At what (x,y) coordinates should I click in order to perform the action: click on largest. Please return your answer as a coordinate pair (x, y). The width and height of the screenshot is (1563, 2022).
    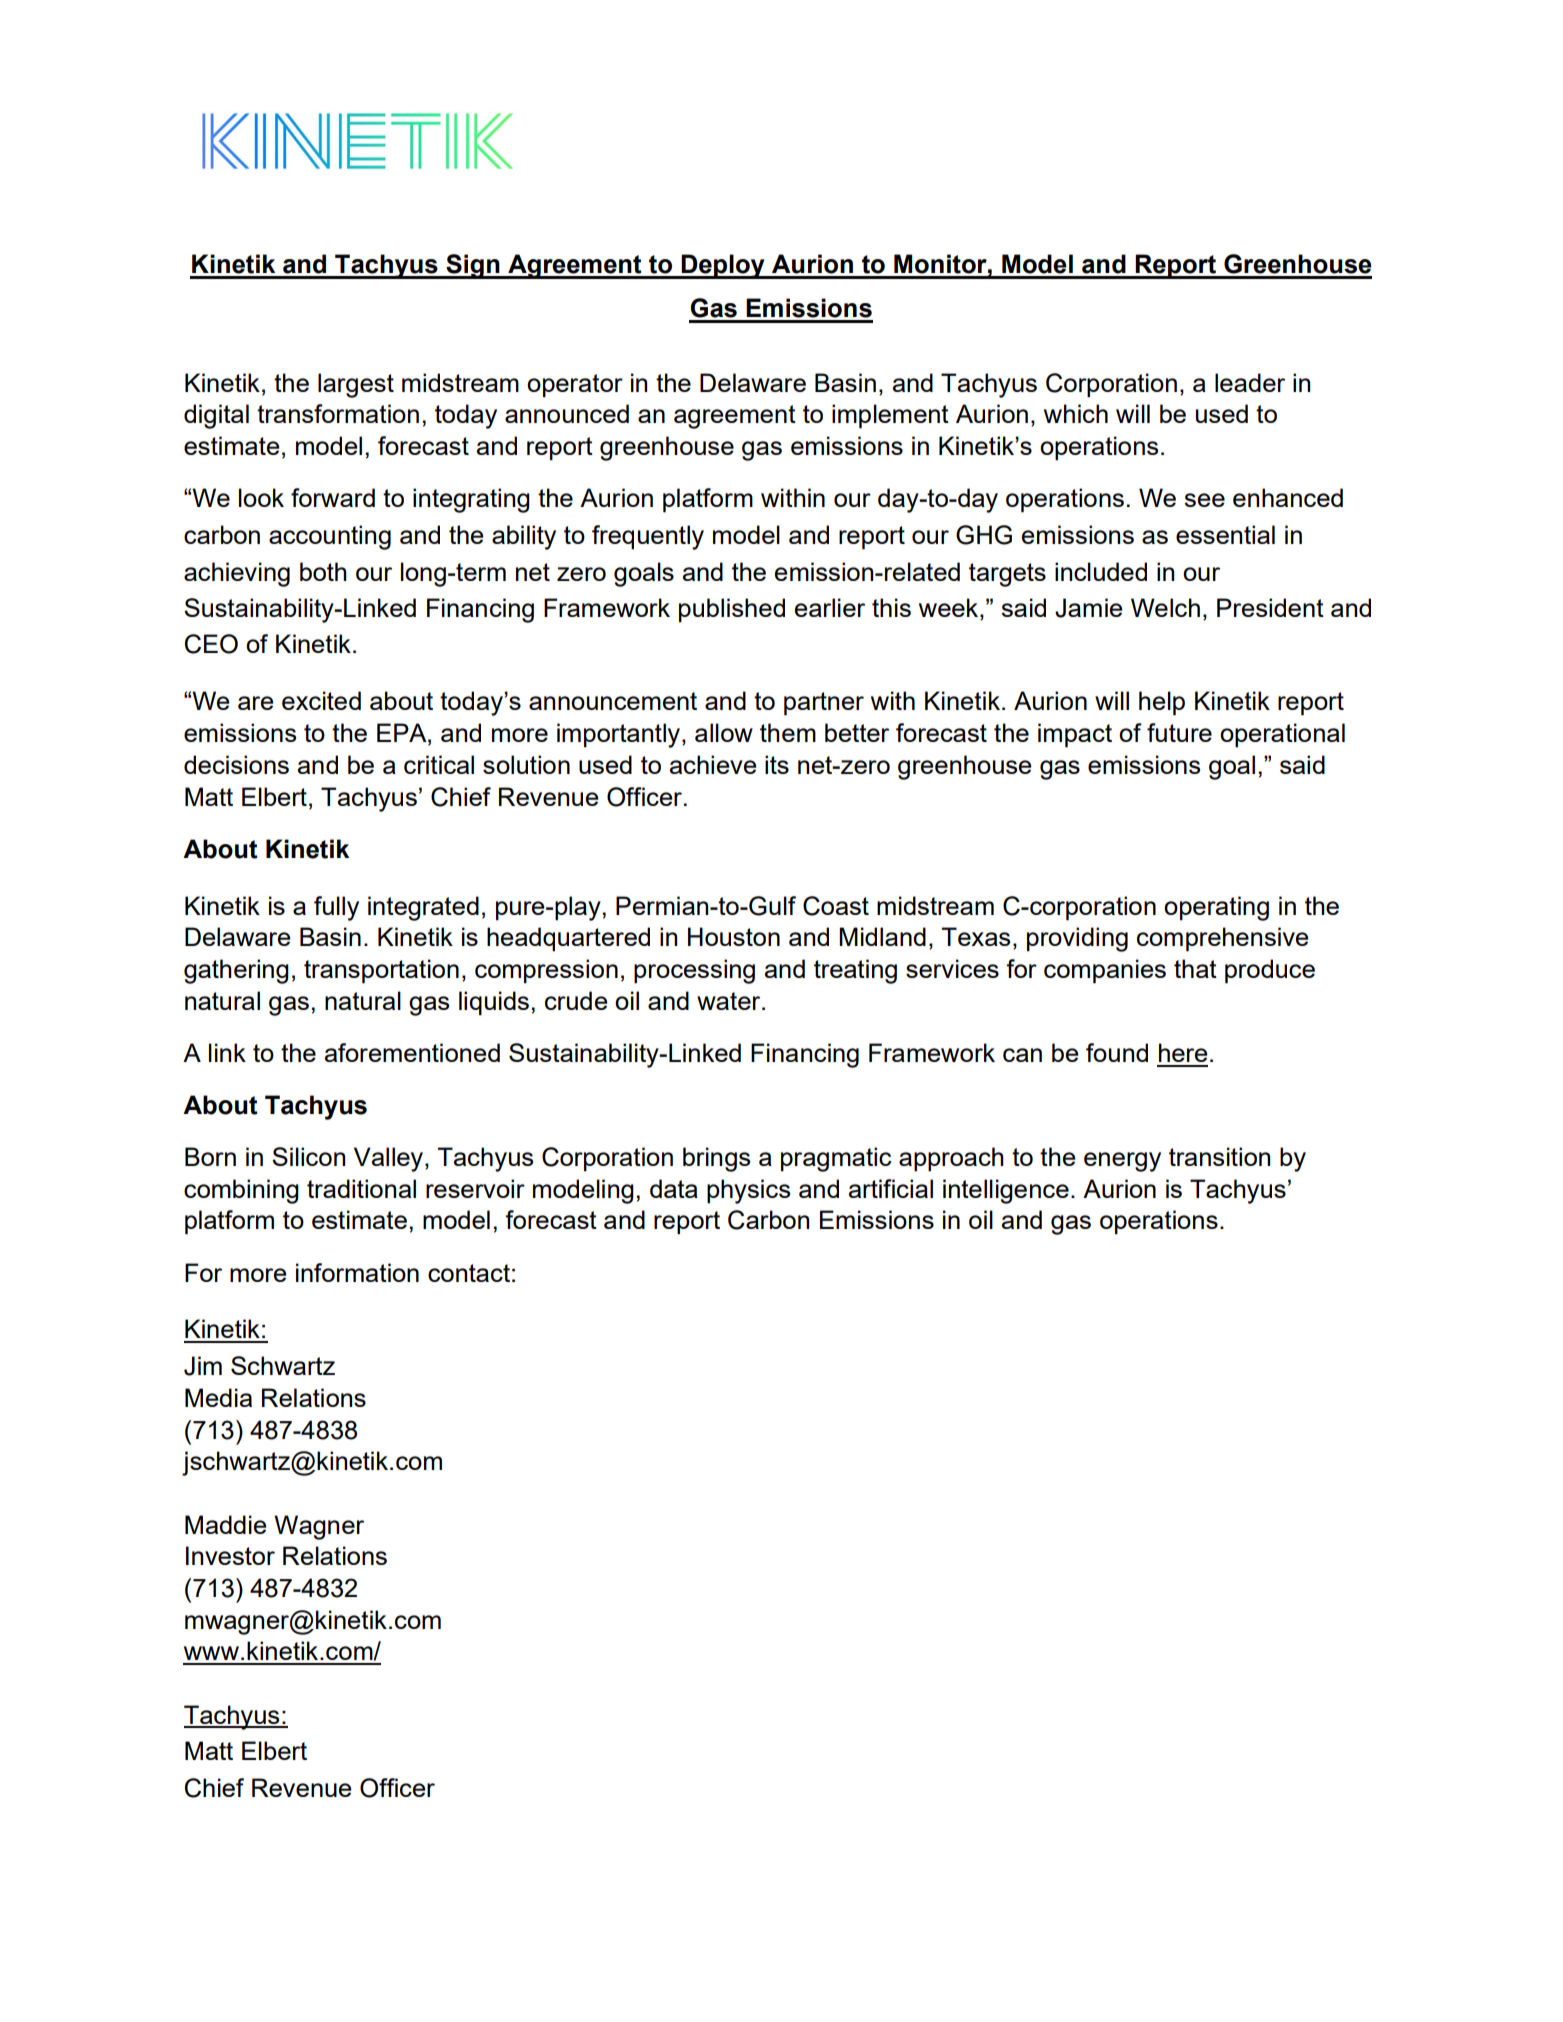
    Looking at the image, I should click on (356, 385).
